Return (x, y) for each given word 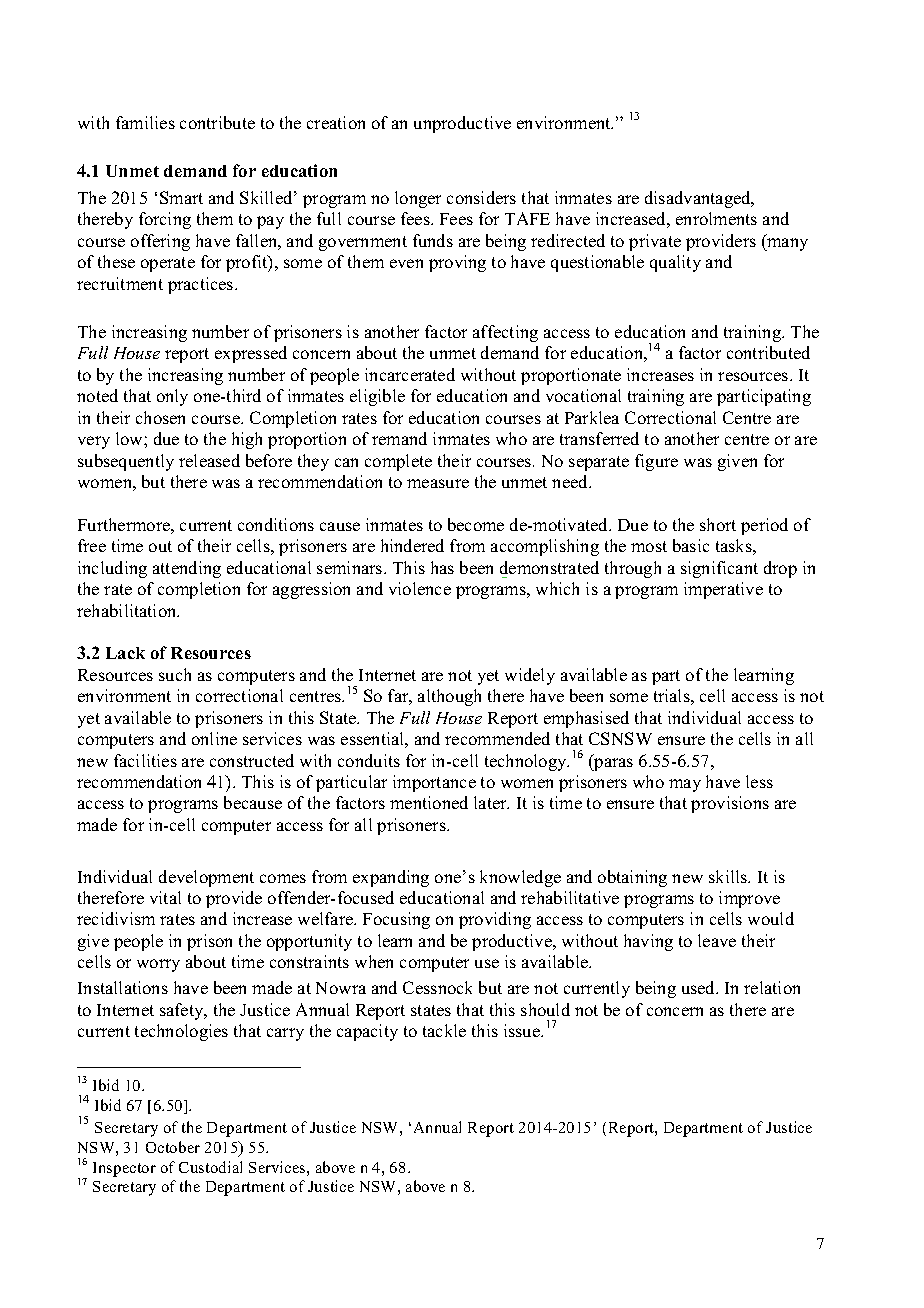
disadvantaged (699, 199)
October (173, 1147)
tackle (444, 1030)
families (145, 122)
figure (656, 462)
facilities (145, 760)
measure (438, 483)
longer (418, 199)
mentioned (429, 802)
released (209, 460)
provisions (730, 804)
